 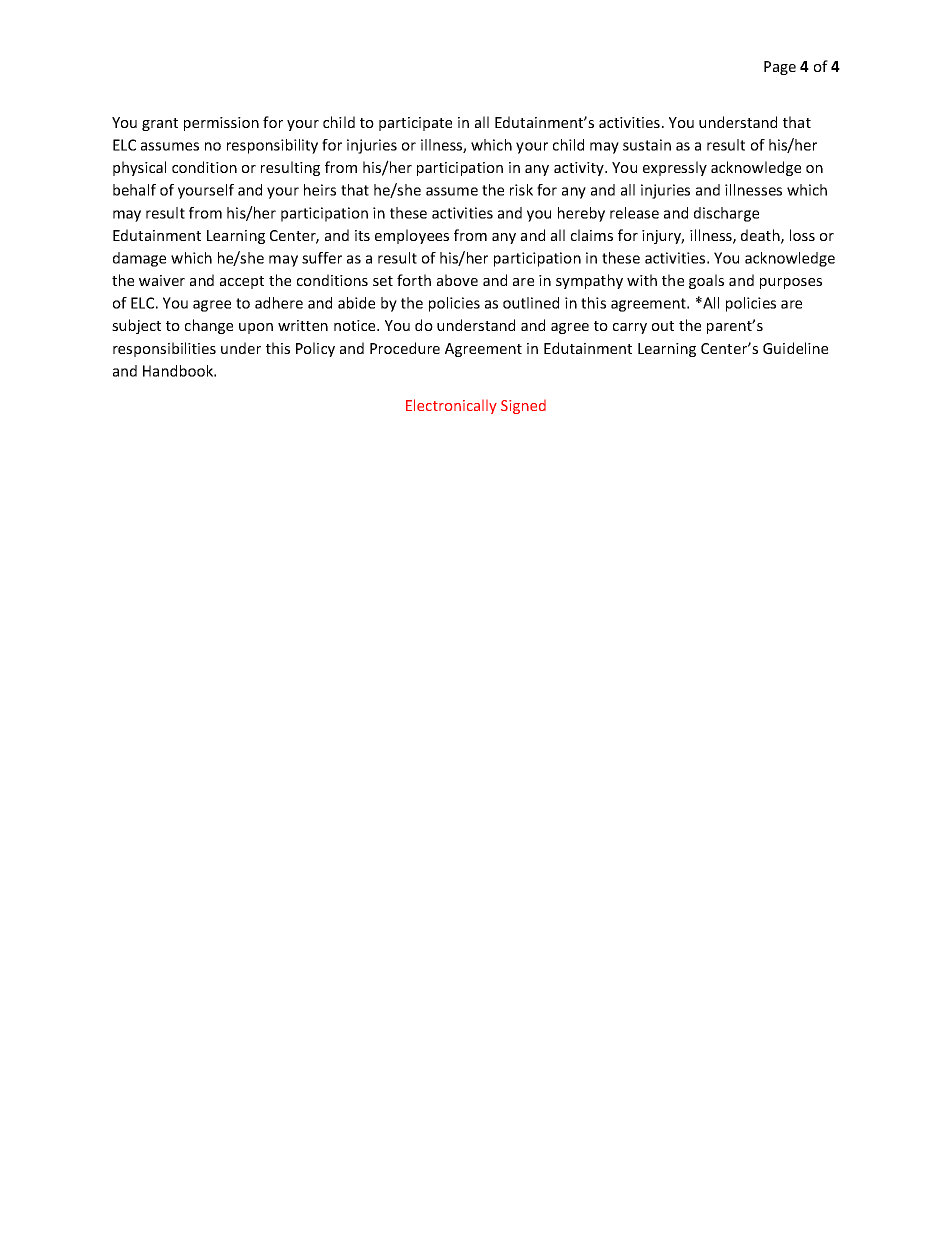 I want to click on employees, so click(x=412, y=236).
